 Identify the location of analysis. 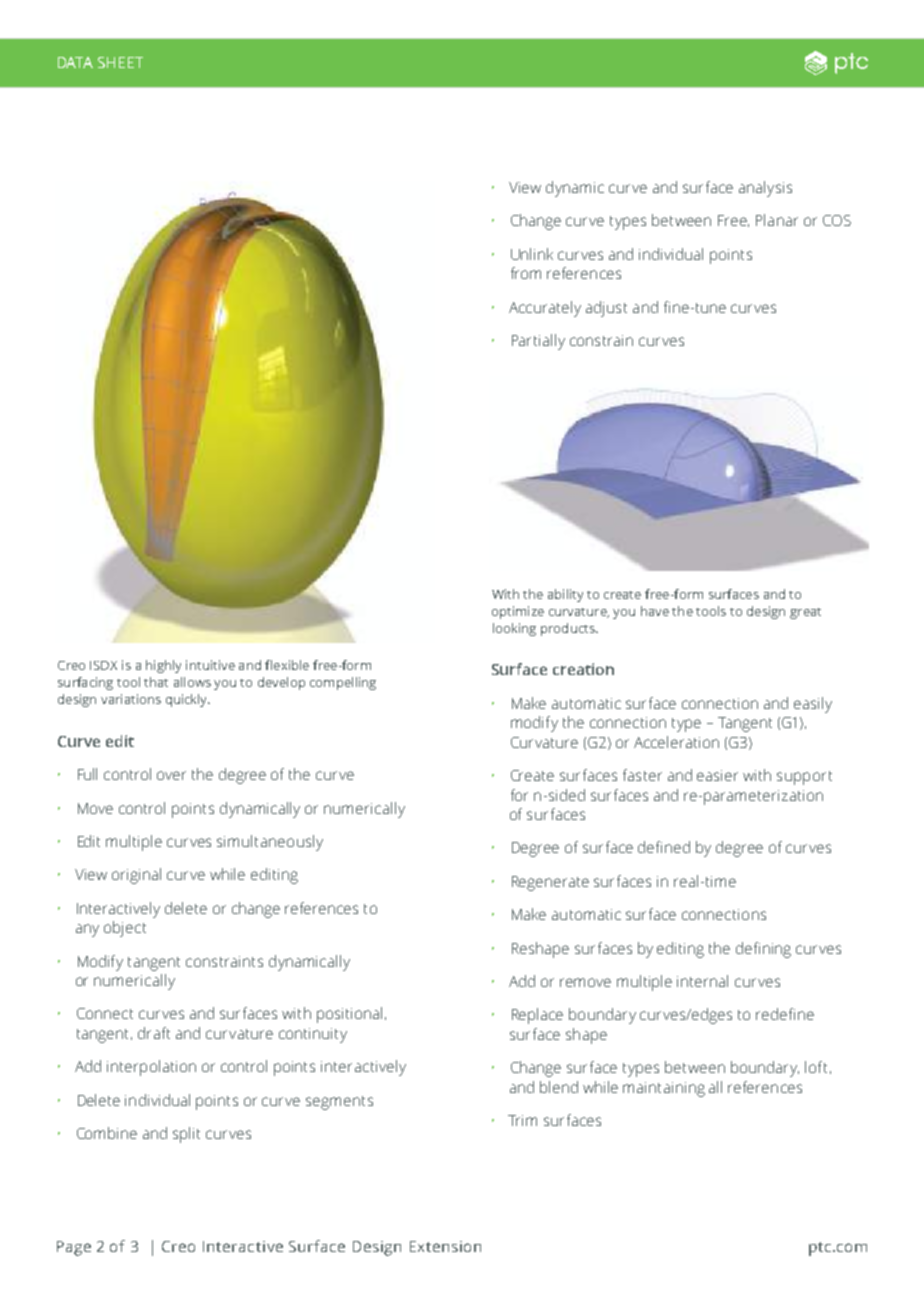
(765, 189).
